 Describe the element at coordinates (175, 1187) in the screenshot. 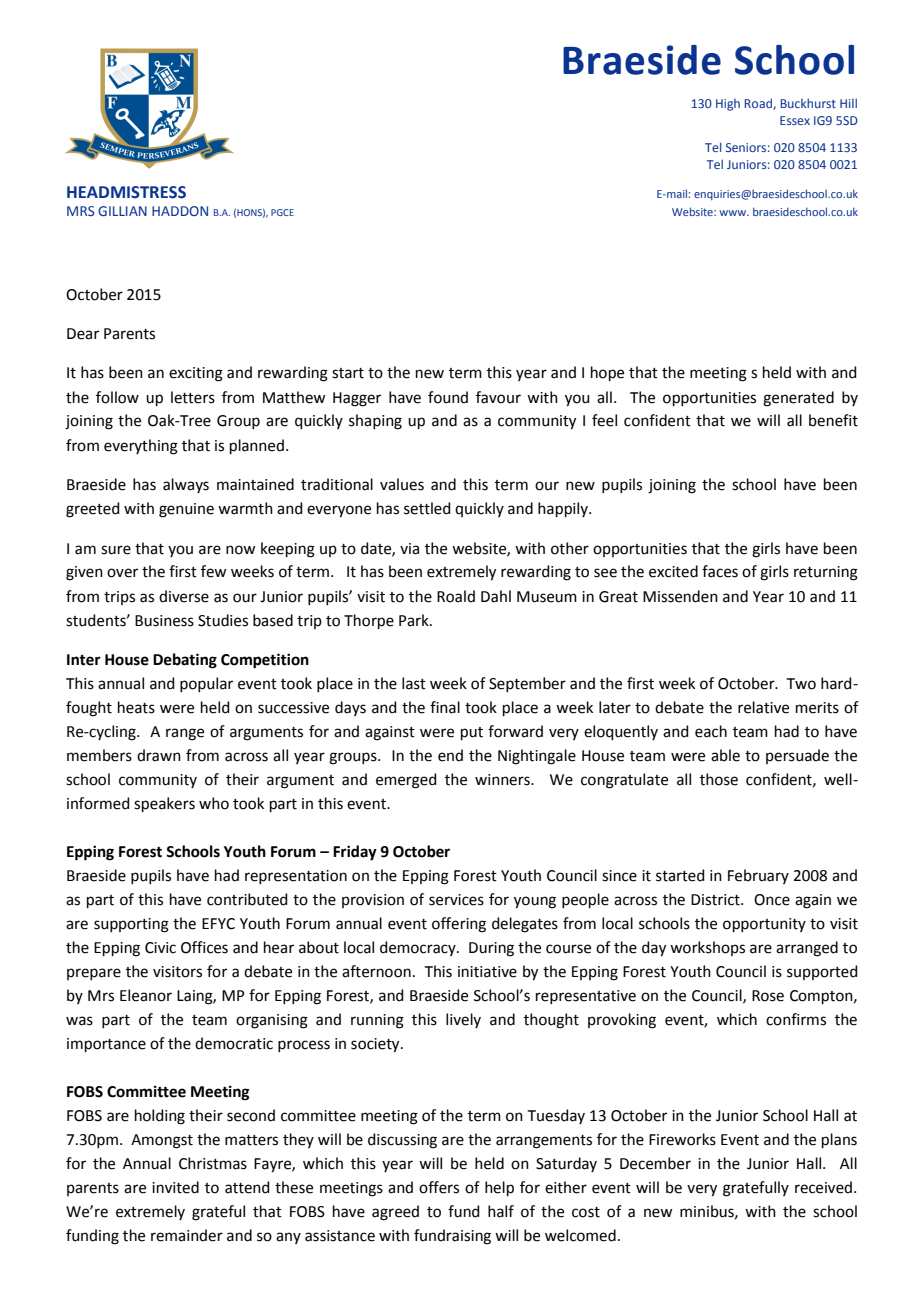

I see `invited` at that location.
